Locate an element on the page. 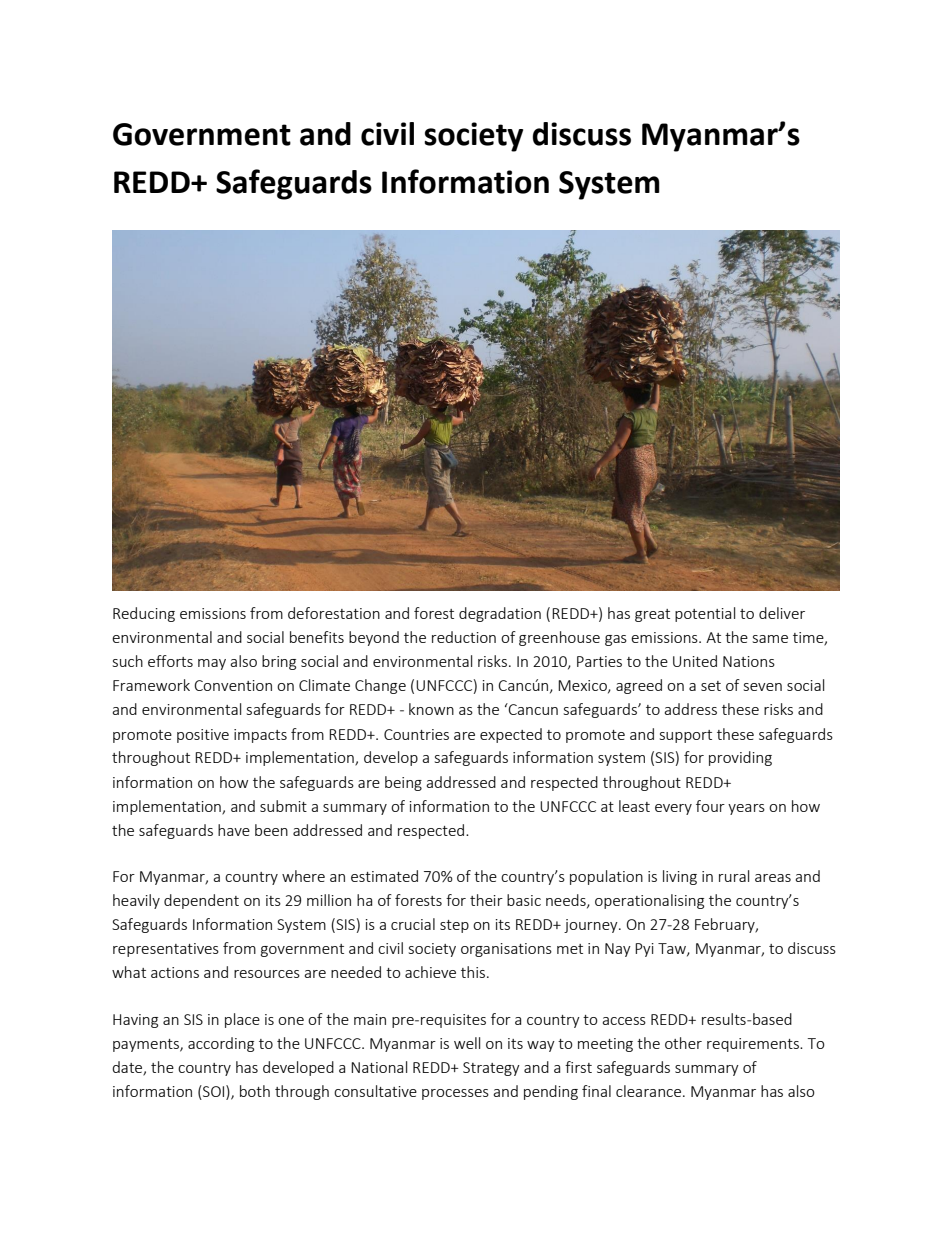  being is located at coordinates (403, 783).
